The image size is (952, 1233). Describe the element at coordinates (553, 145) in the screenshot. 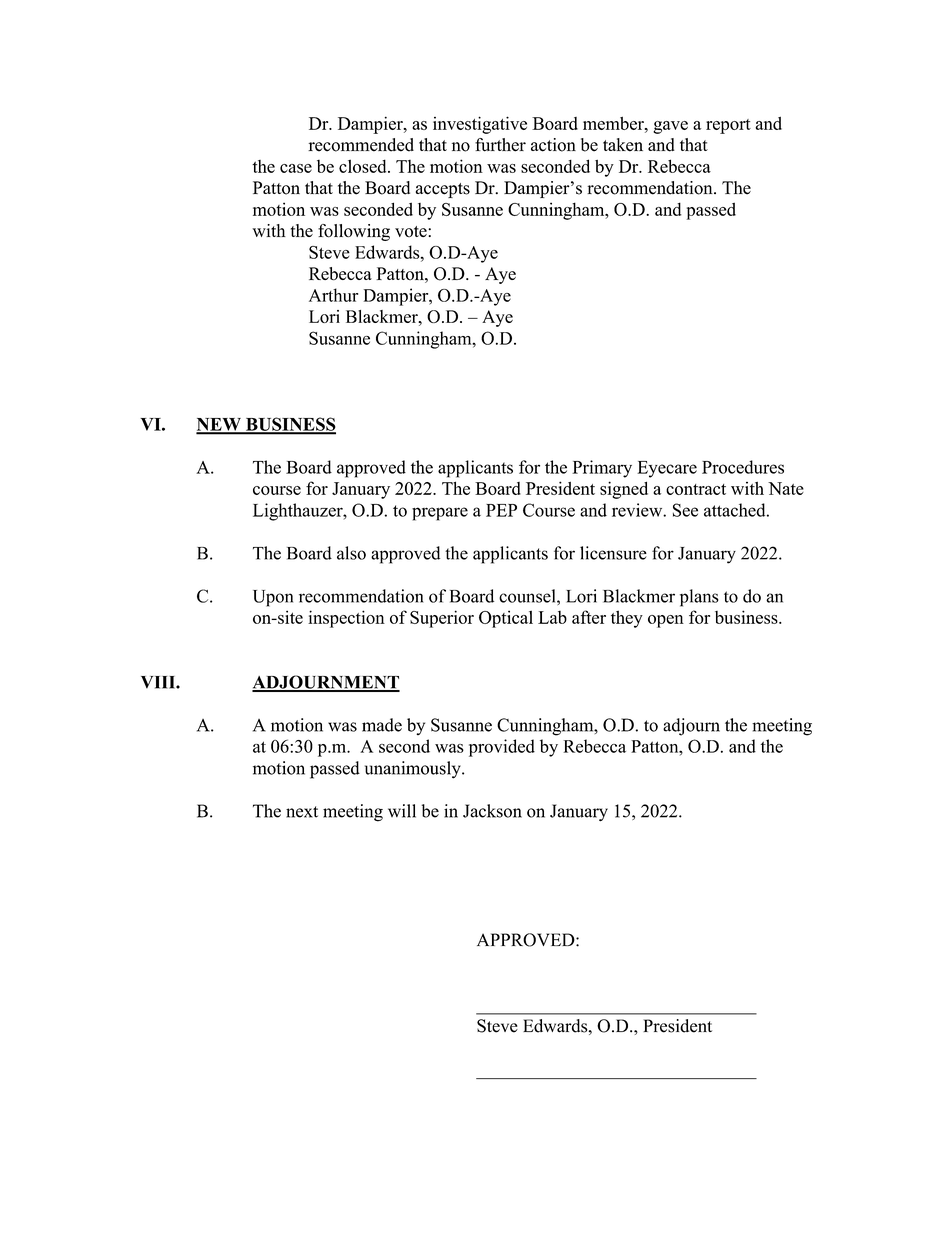

I see `action` at that location.
